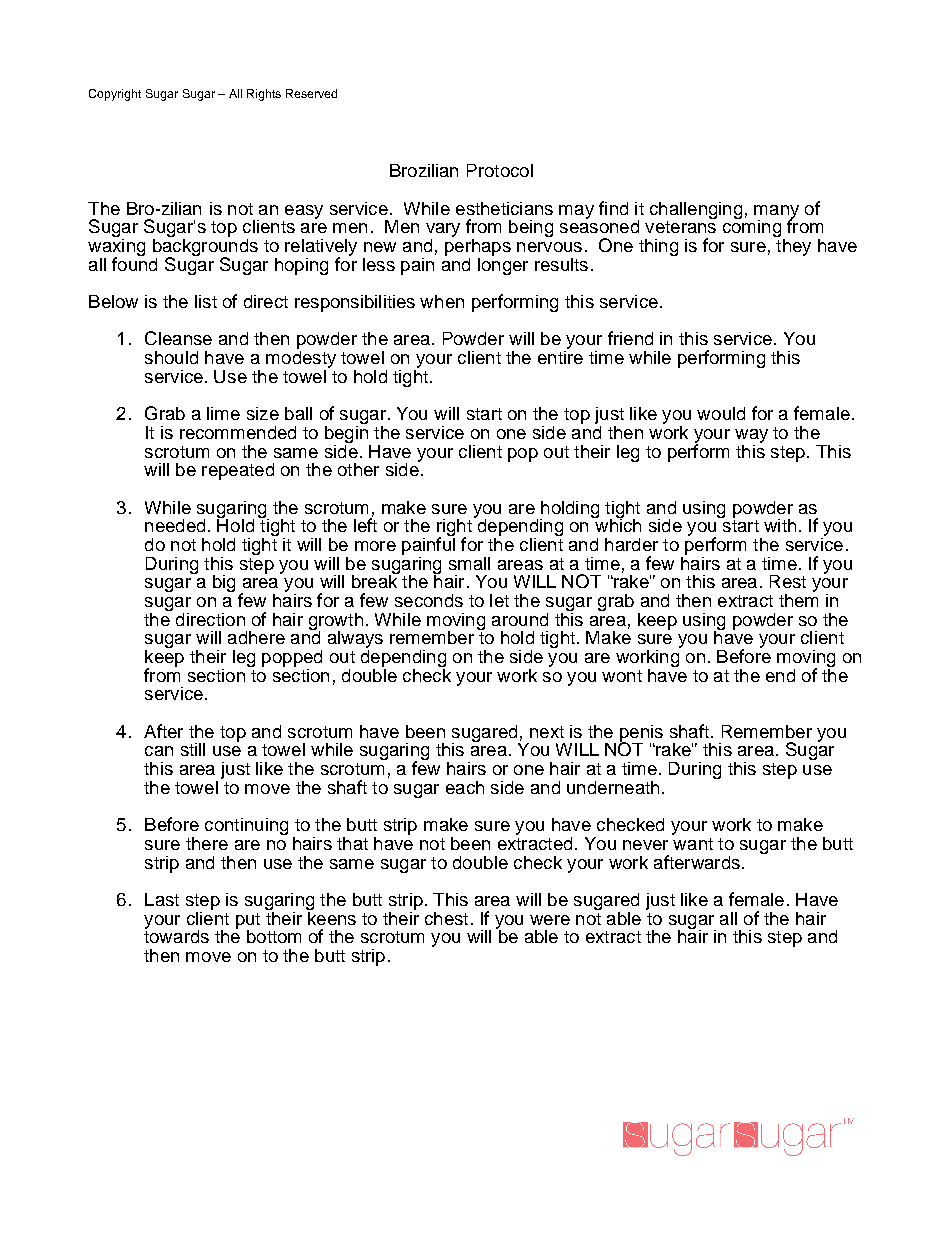  I want to click on needed, so click(175, 525).
